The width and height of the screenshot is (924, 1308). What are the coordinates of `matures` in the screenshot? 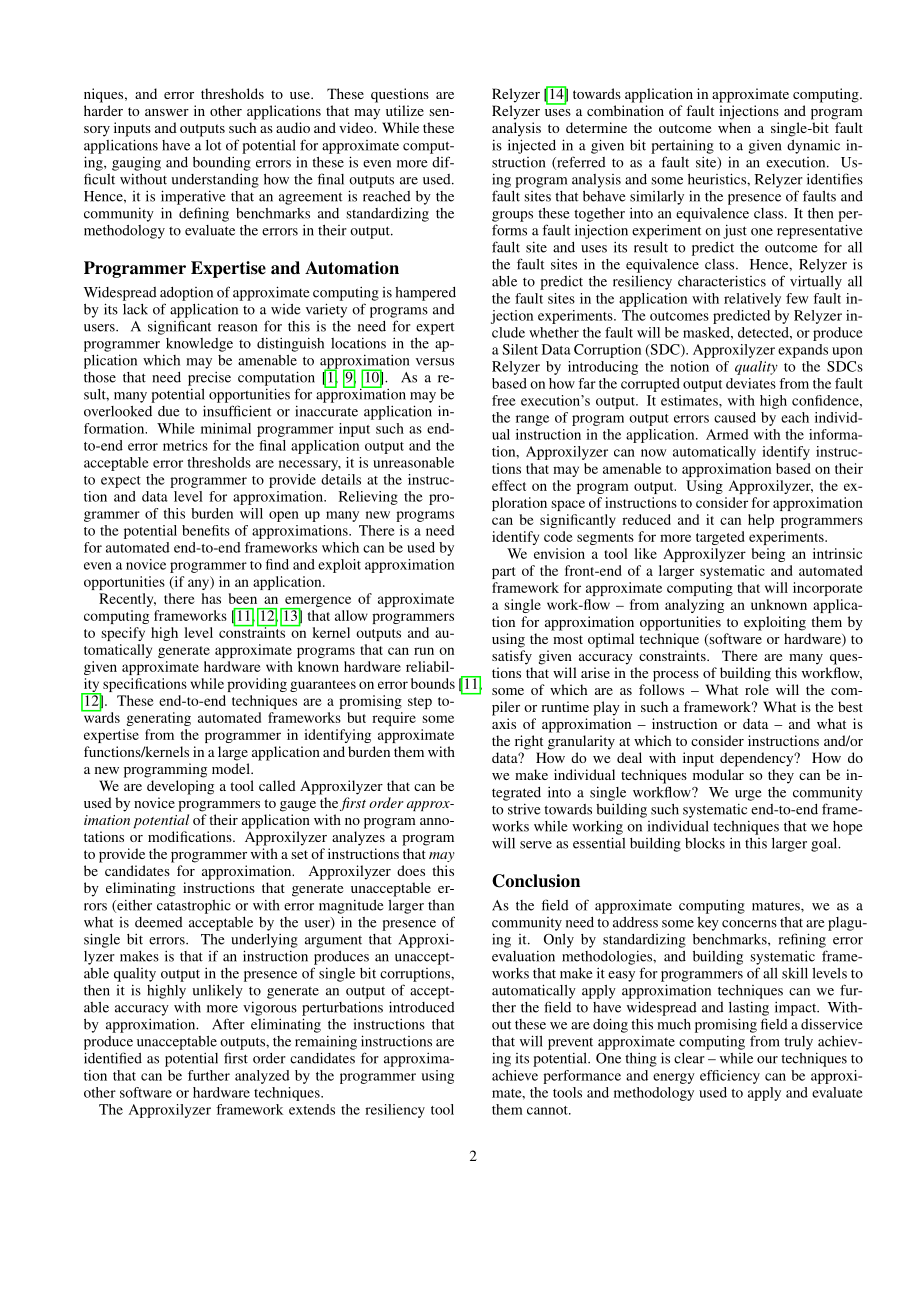 It's located at (777, 906).
